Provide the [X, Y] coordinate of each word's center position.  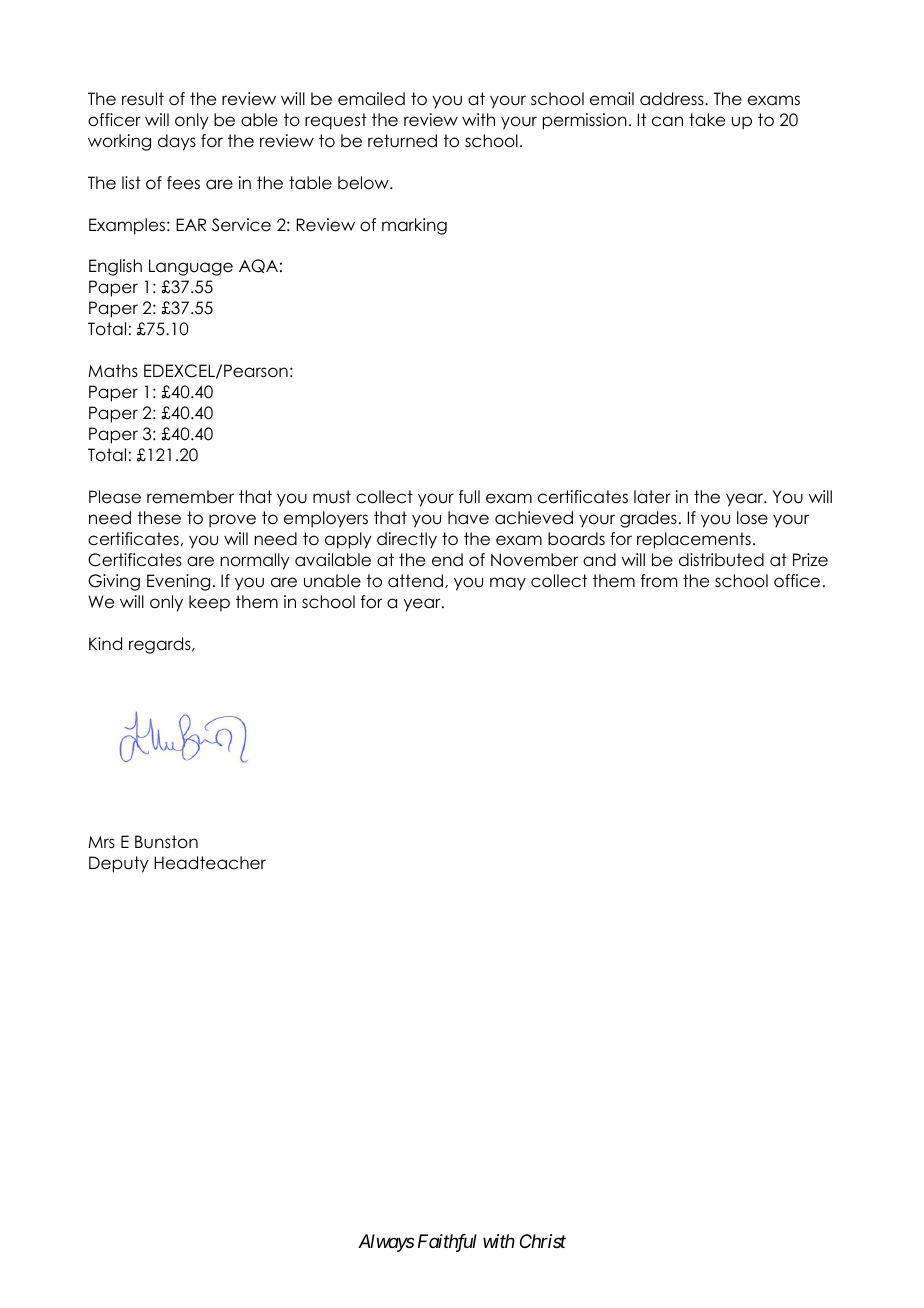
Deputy [119, 864]
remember [190, 497]
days [177, 142]
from [659, 581]
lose [752, 518]
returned [402, 141]
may [508, 584]
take [707, 120]
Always [386, 1243]
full [469, 497]
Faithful [447, 1243]
